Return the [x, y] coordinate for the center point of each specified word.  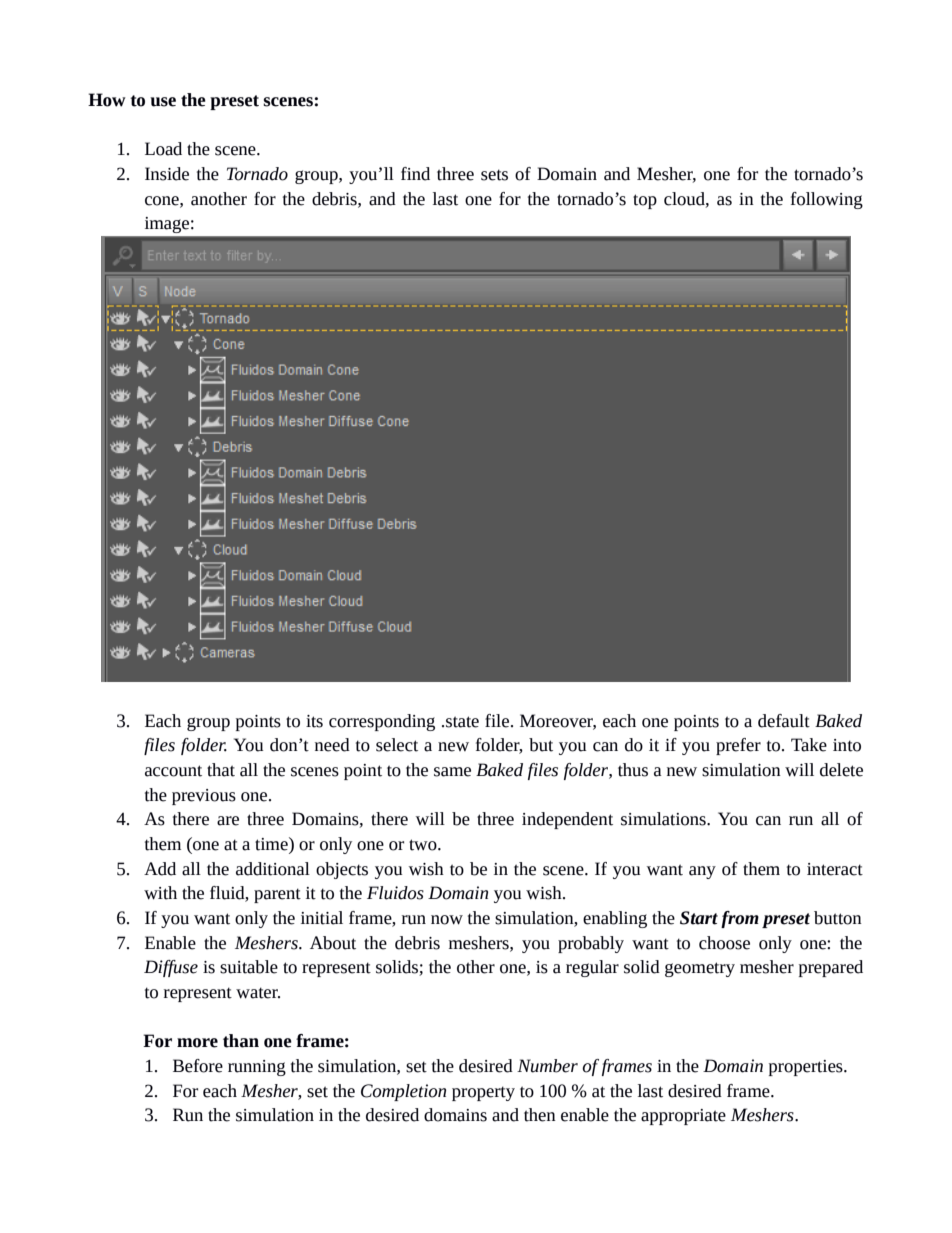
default [784, 721]
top [645, 201]
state [462, 722]
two [424, 845]
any [702, 872]
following [827, 200]
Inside [167, 174]
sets [494, 175]
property [483, 1093]
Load [163, 149]
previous [204, 797]
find [415, 174]
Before [198, 1066]
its [314, 721]
